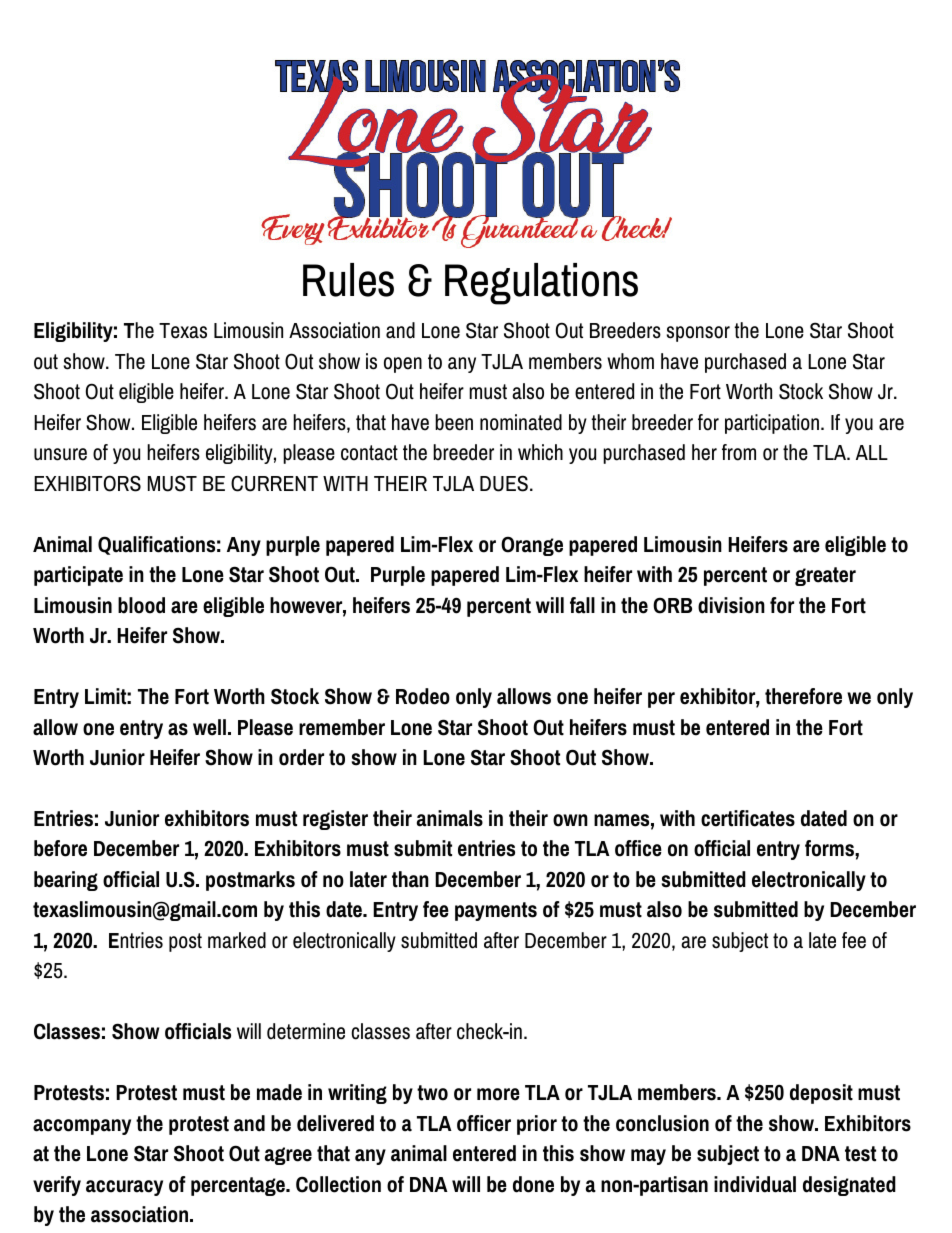 Image resolution: width=952 pixels, height=1233 pixels. Describe the element at coordinates (504, 483) in the image. I see `DUES` at that location.
